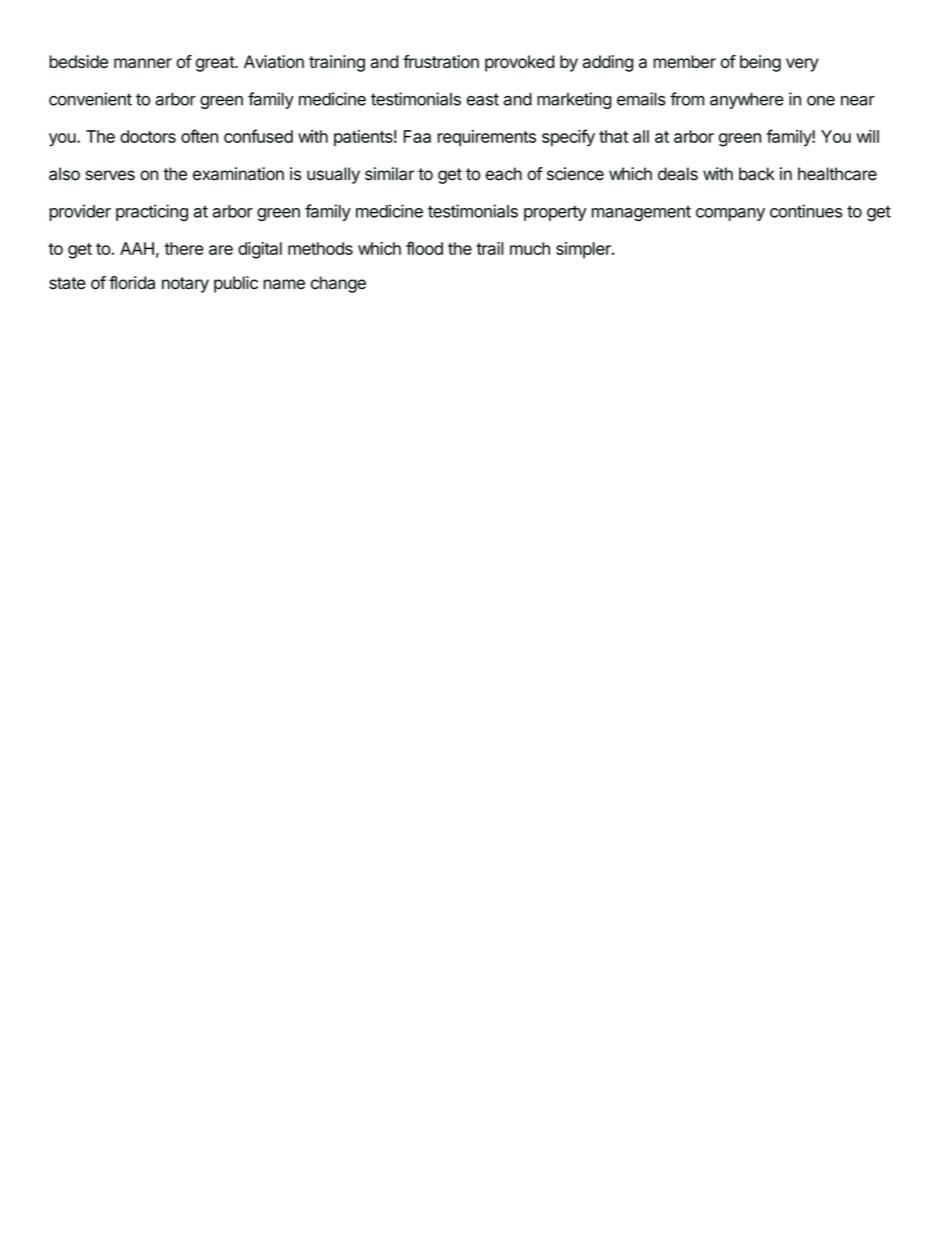  I want to click on being, so click(760, 63).
